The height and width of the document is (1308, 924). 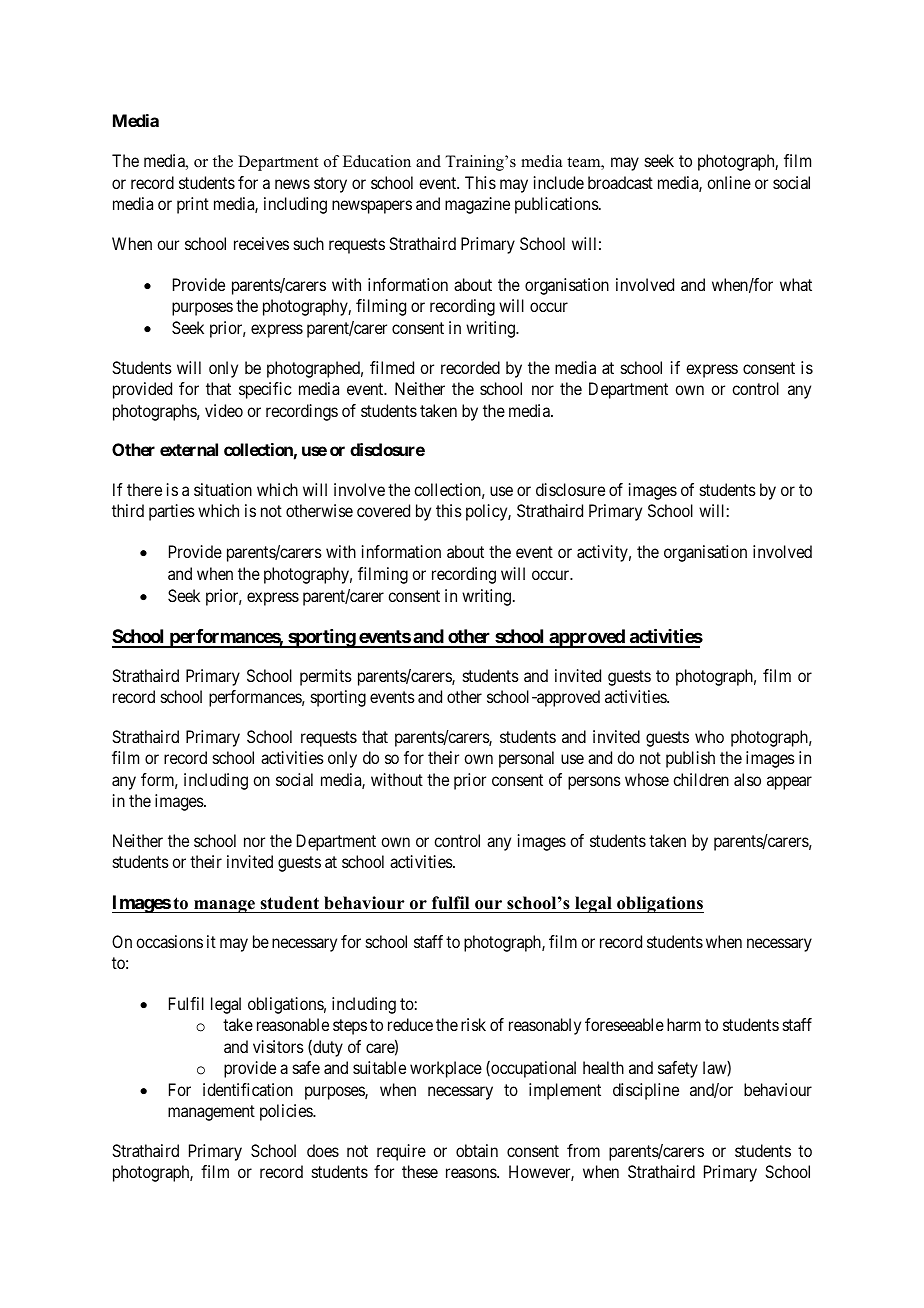 What do you see at coordinates (477, 205) in the document?
I see `magazine` at bounding box center [477, 205].
